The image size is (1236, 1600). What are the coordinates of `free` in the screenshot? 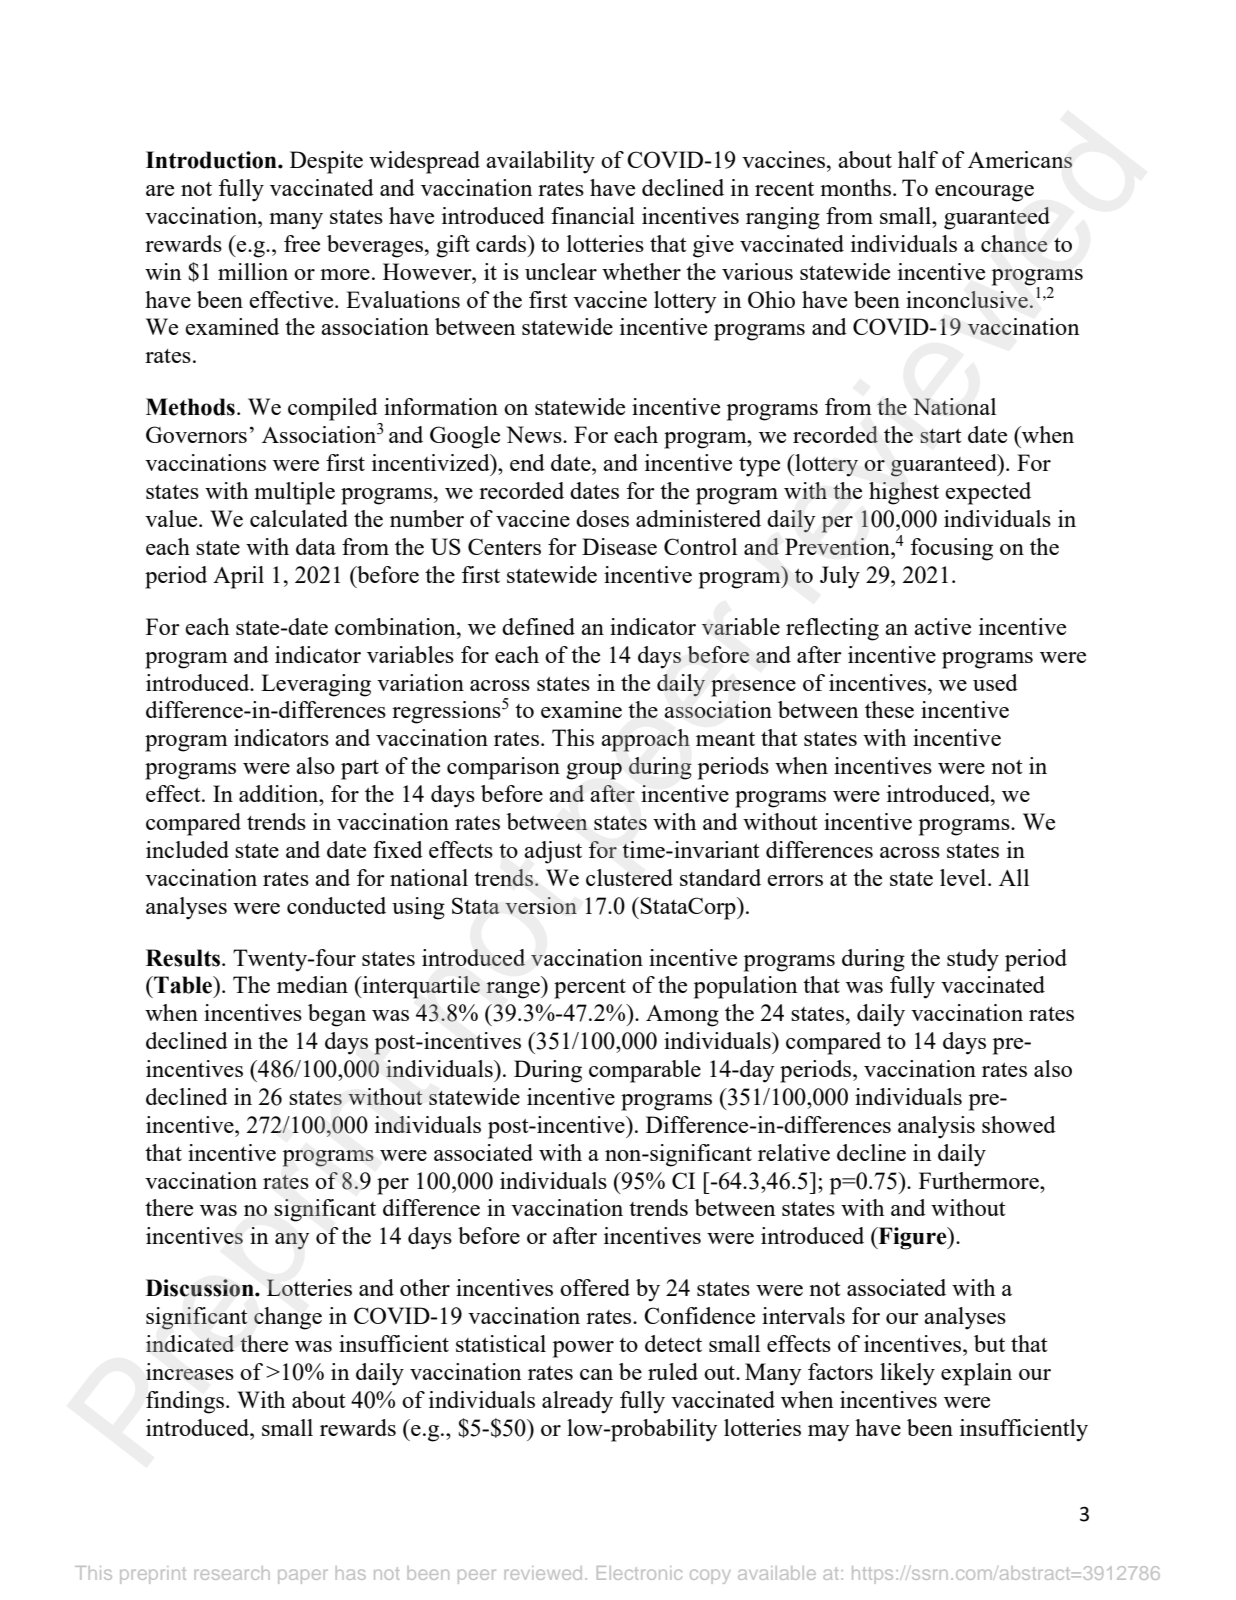 It's located at (302, 243).
